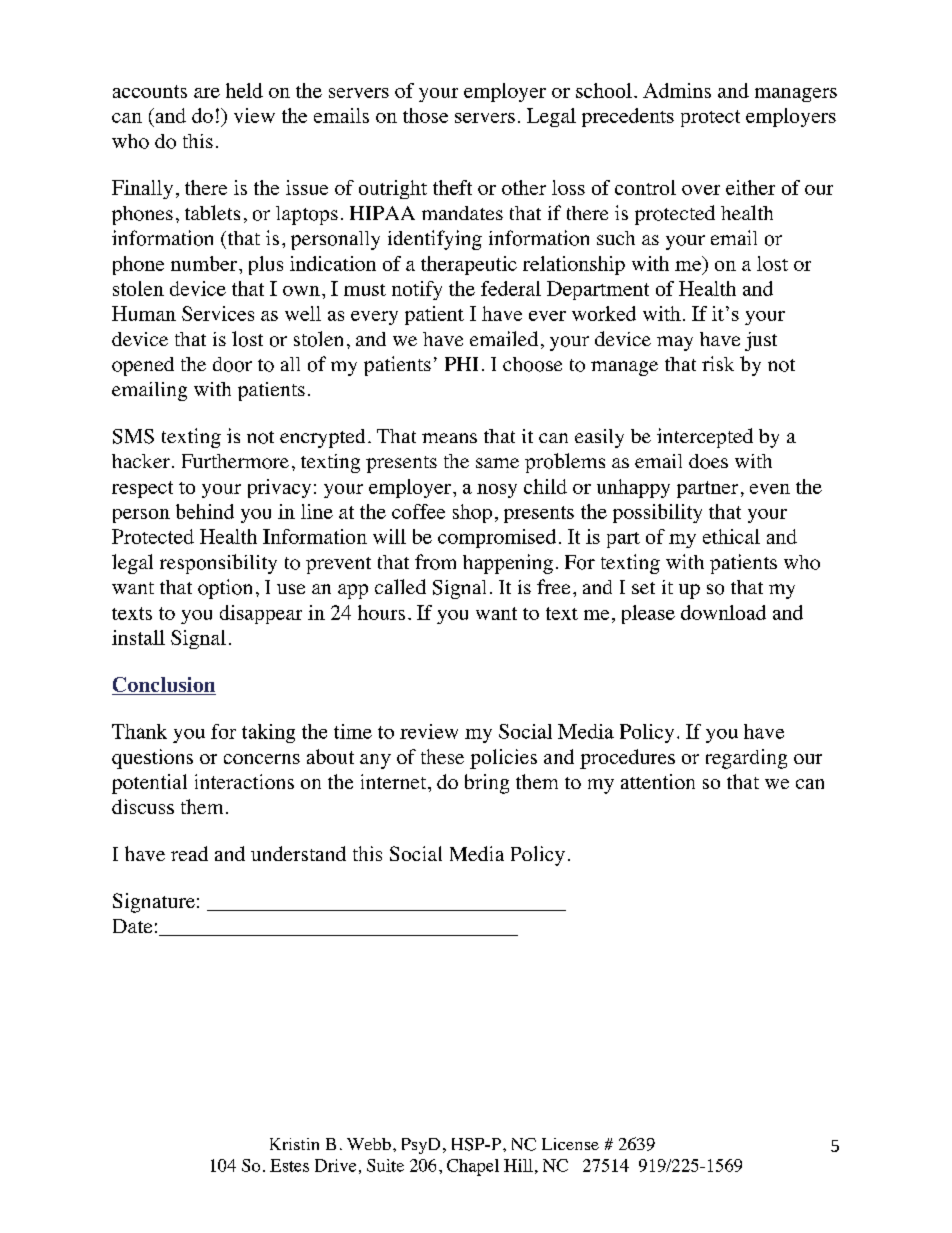 The height and width of the screenshot is (1233, 952). What do you see at coordinates (294, 1144) in the screenshot?
I see `Kristin` at bounding box center [294, 1144].
